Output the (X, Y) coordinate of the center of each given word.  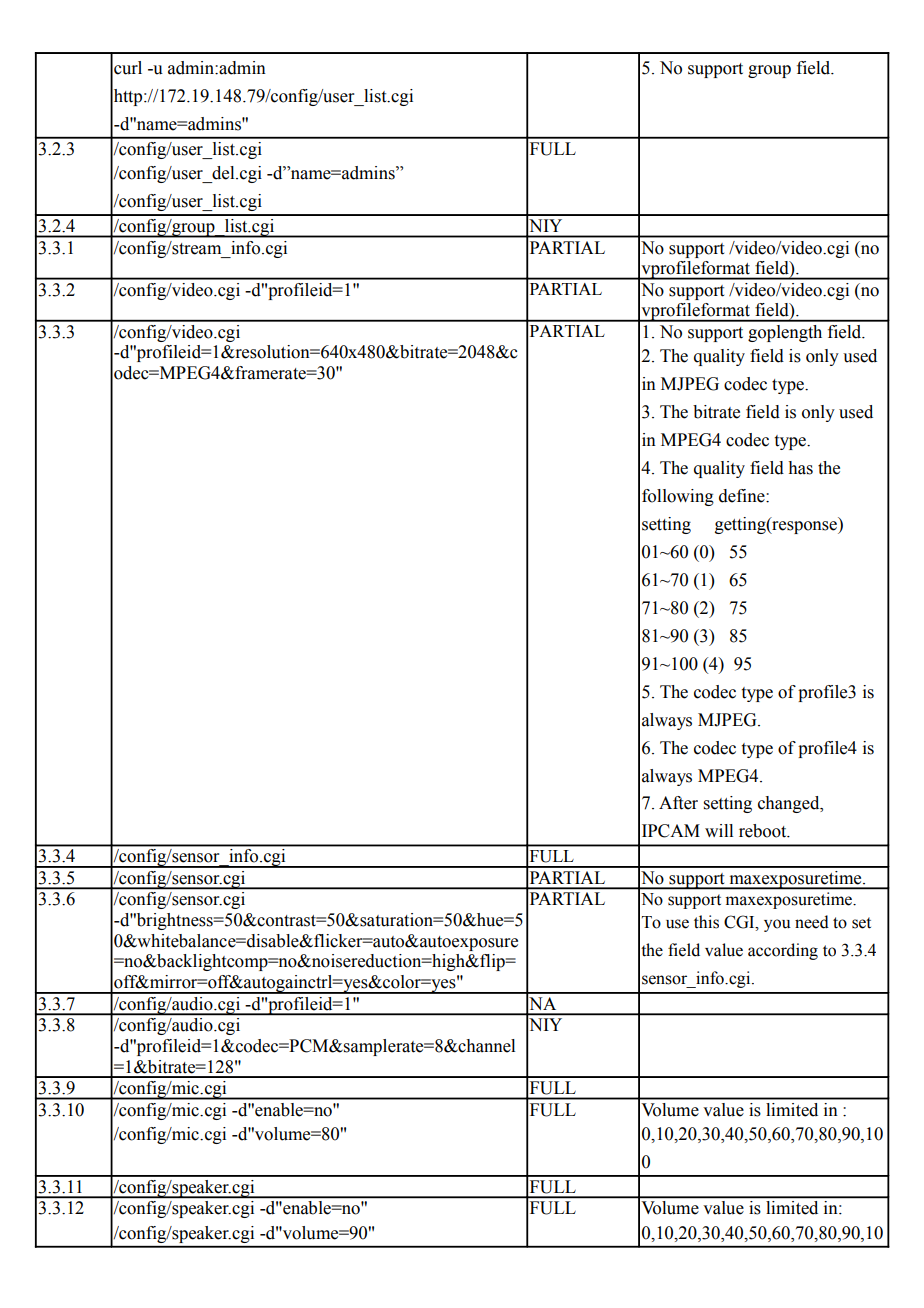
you (777, 925)
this (706, 922)
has (800, 468)
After (678, 803)
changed (790, 804)
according (783, 951)
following (678, 497)
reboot (764, 831)
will (719, 830)
